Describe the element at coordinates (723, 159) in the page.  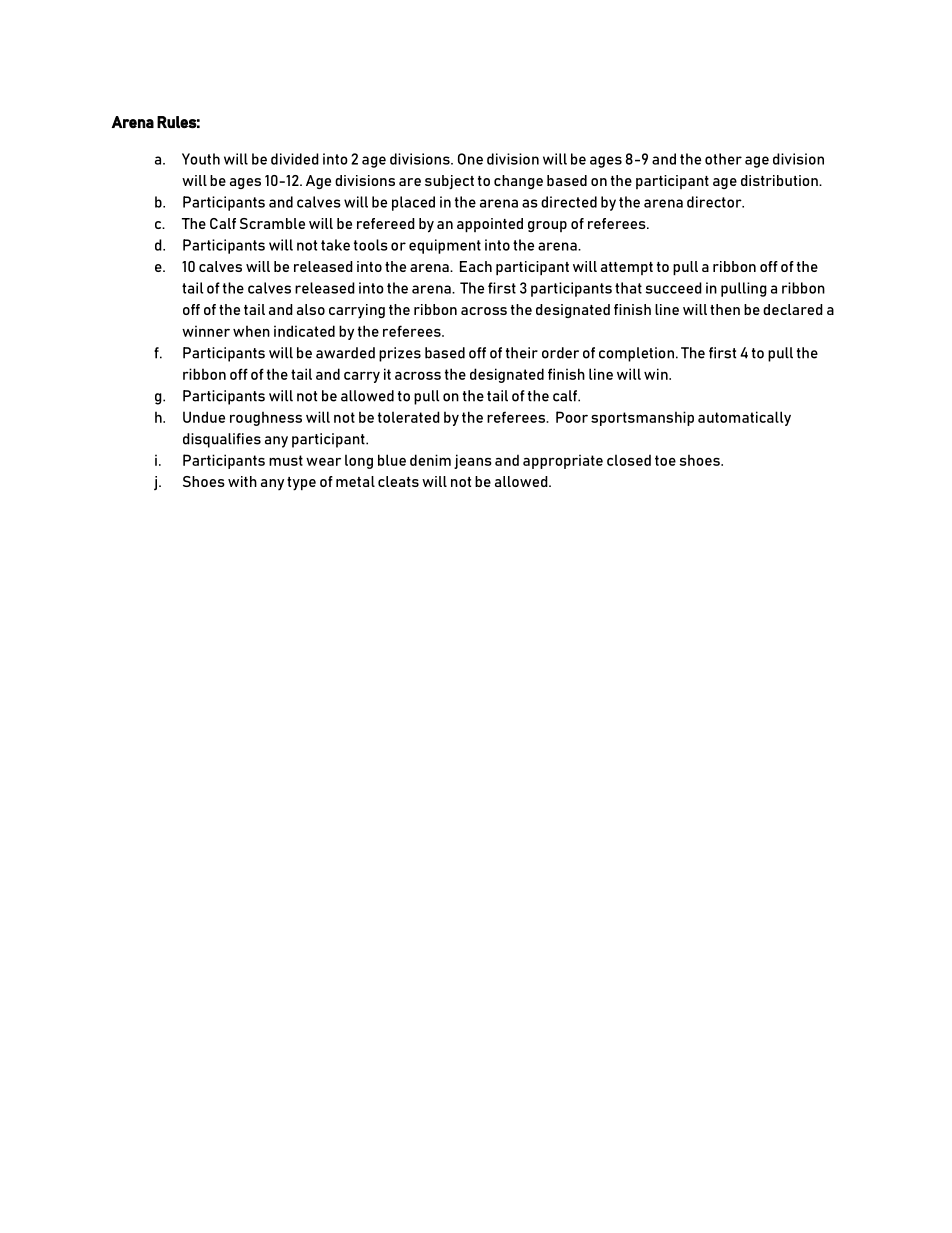
I see `other` at that location.
